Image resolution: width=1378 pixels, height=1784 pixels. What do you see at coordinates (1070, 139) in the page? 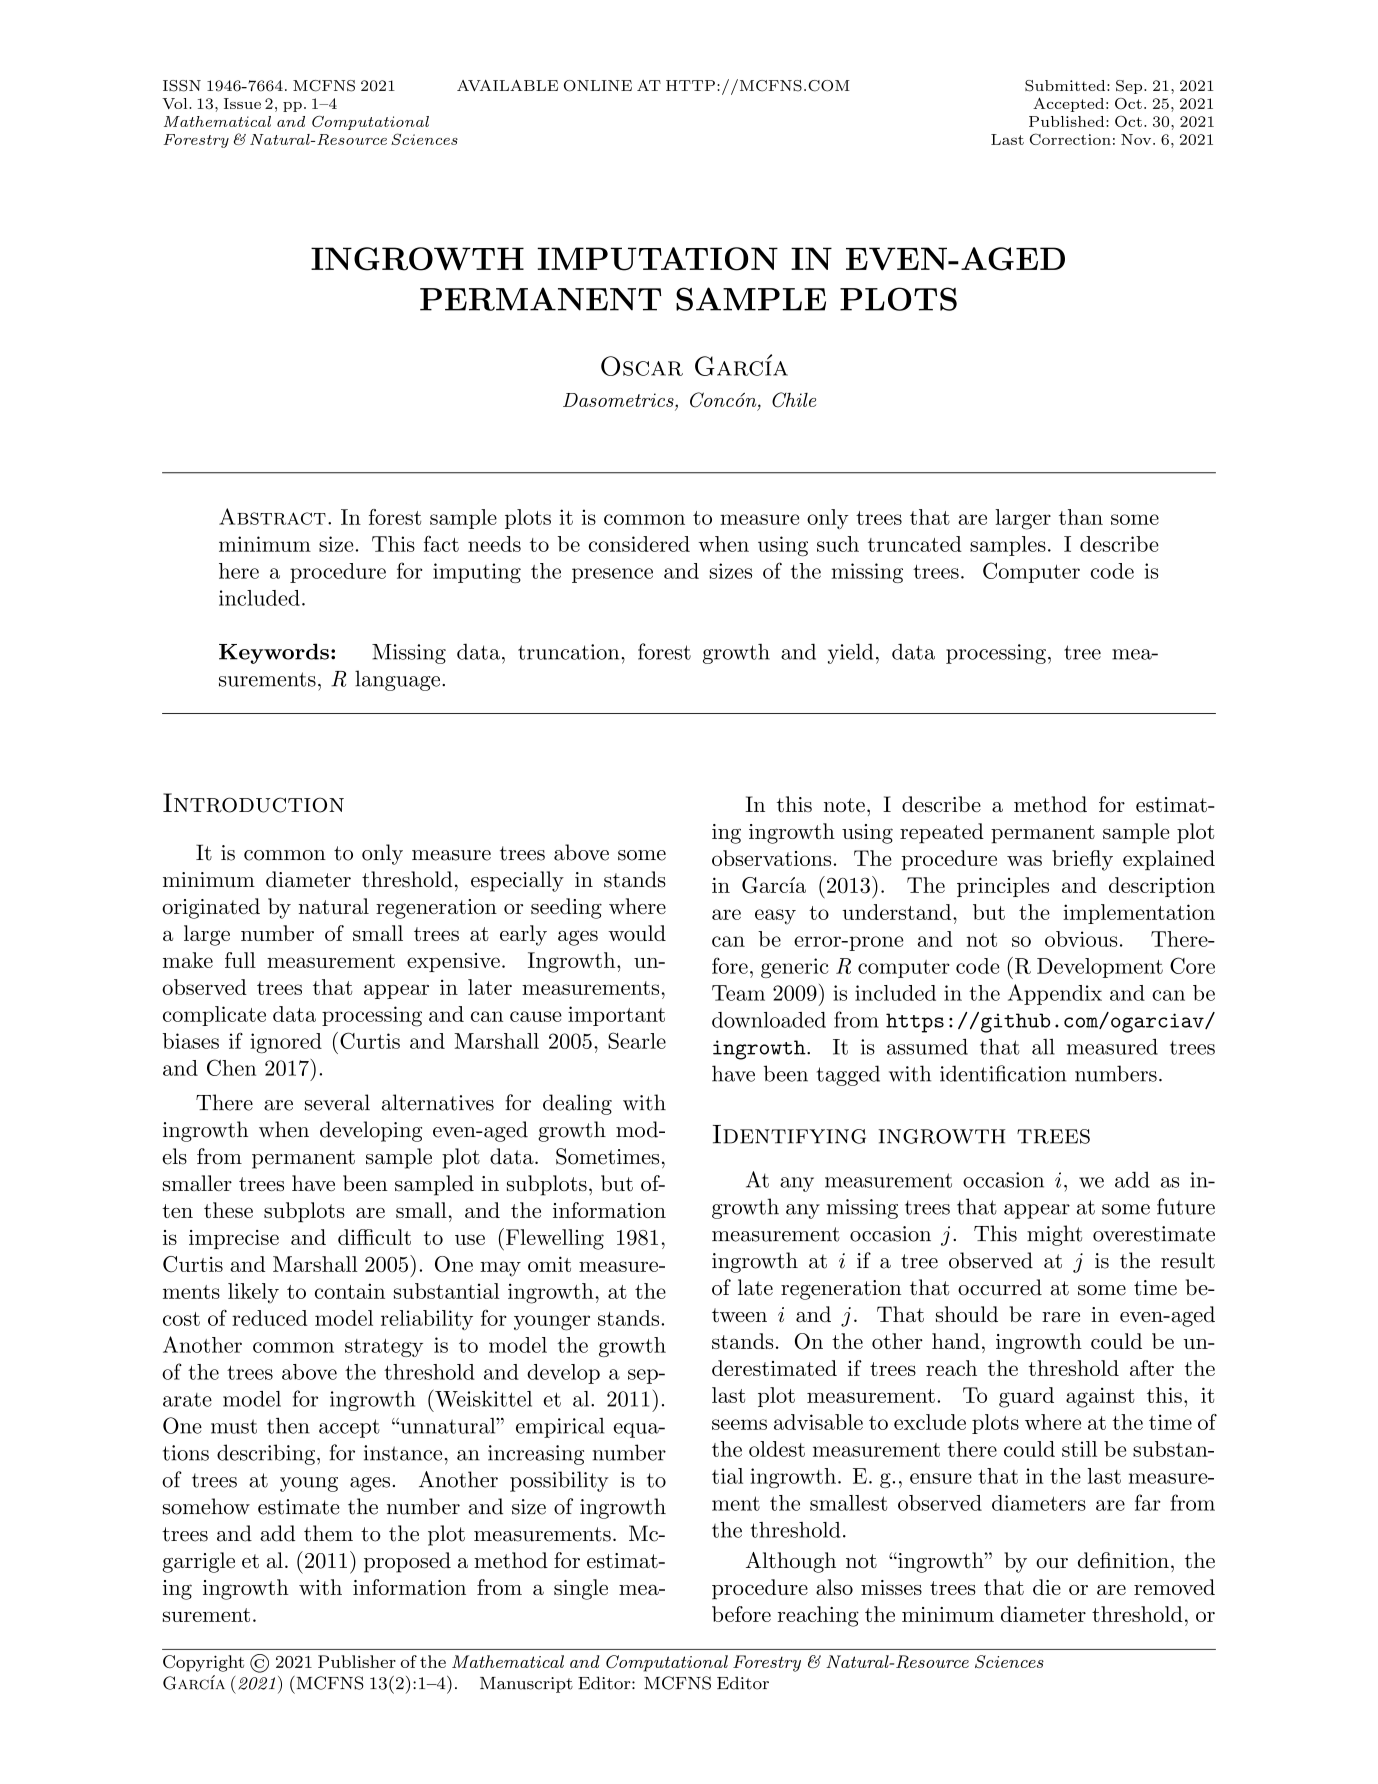
I see `Correction` at bounding box center [1070, 139].
